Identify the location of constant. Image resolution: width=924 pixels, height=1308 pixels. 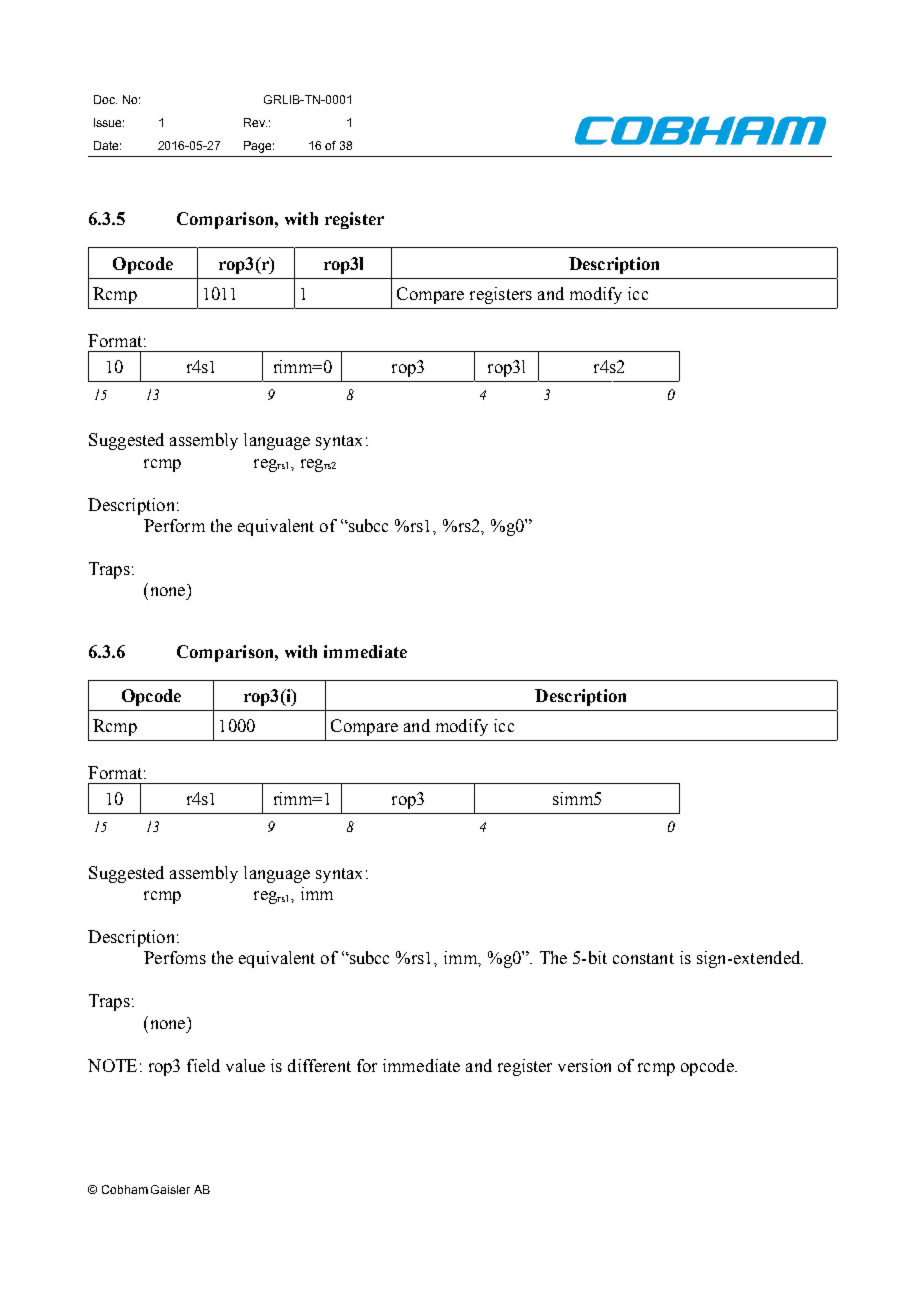
(643, 958).
